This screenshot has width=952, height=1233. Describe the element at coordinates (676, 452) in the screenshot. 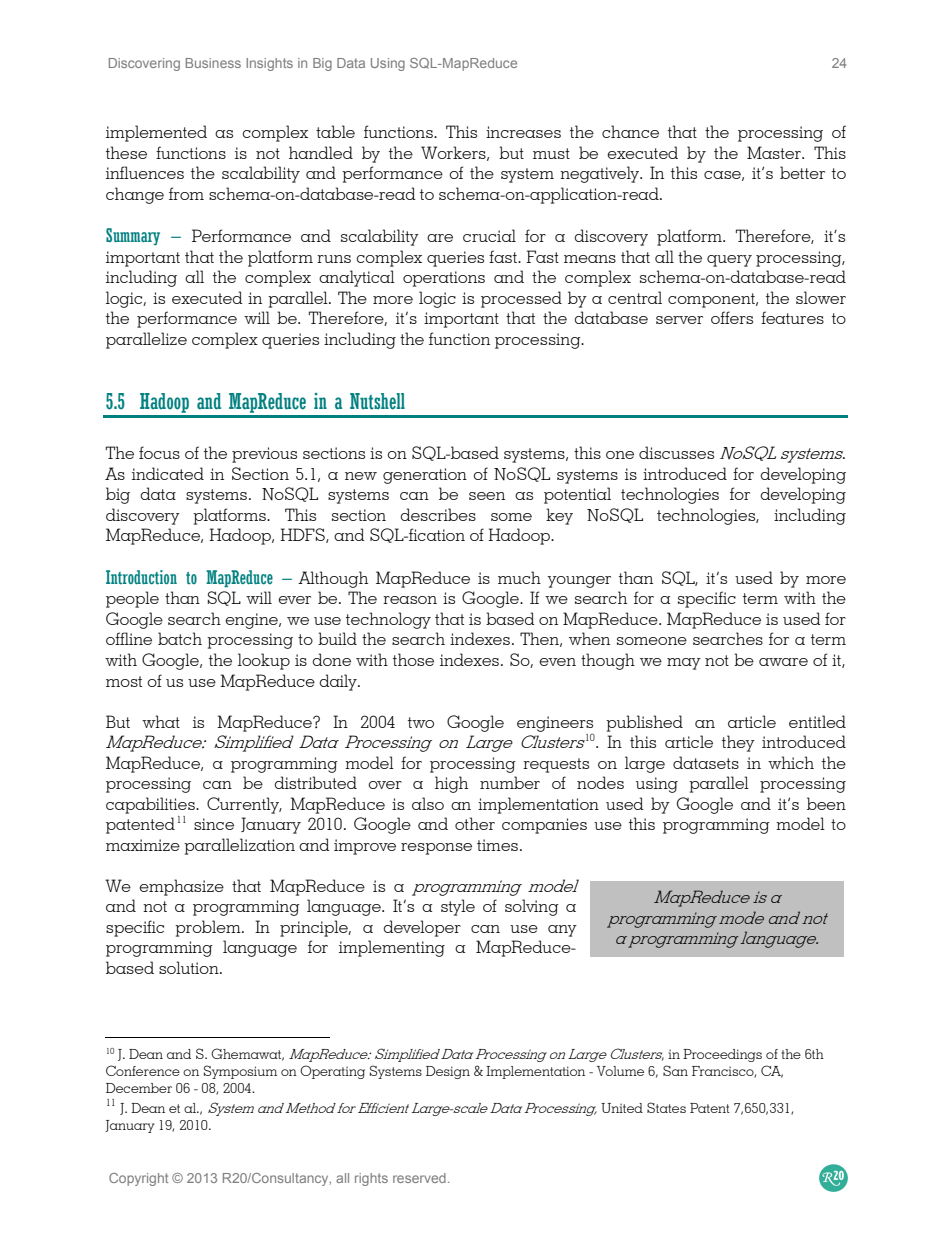

I see `discusses` at that location.
